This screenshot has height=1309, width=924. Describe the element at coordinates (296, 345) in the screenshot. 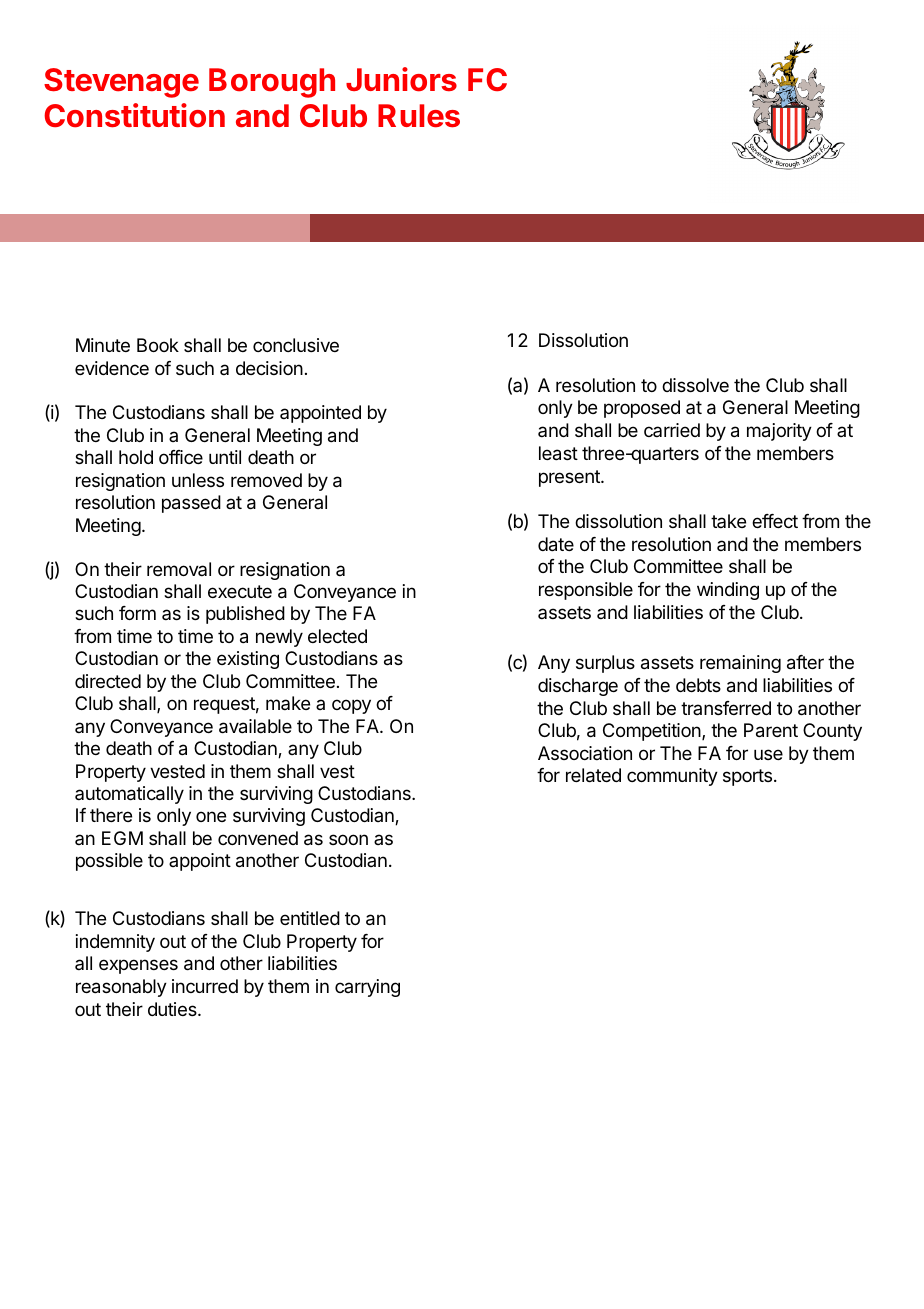

I see `conclusive` at that location.
